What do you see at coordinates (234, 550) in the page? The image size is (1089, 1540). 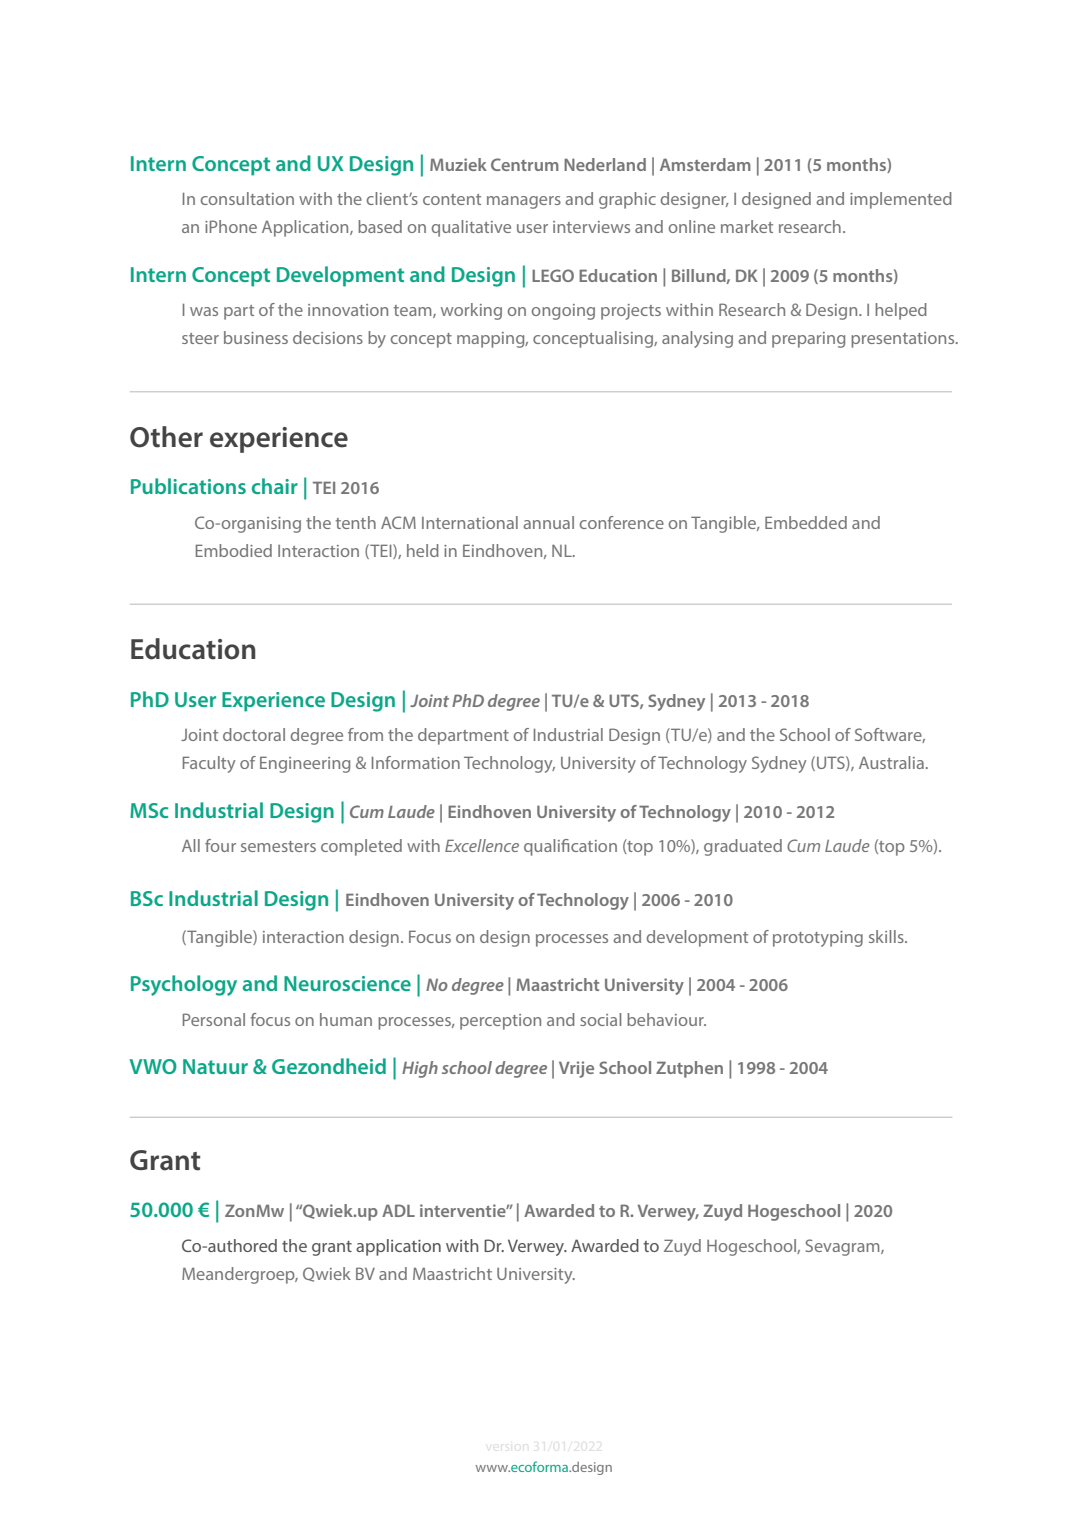 I see `Embodied` at bounding box center [234, 550].
